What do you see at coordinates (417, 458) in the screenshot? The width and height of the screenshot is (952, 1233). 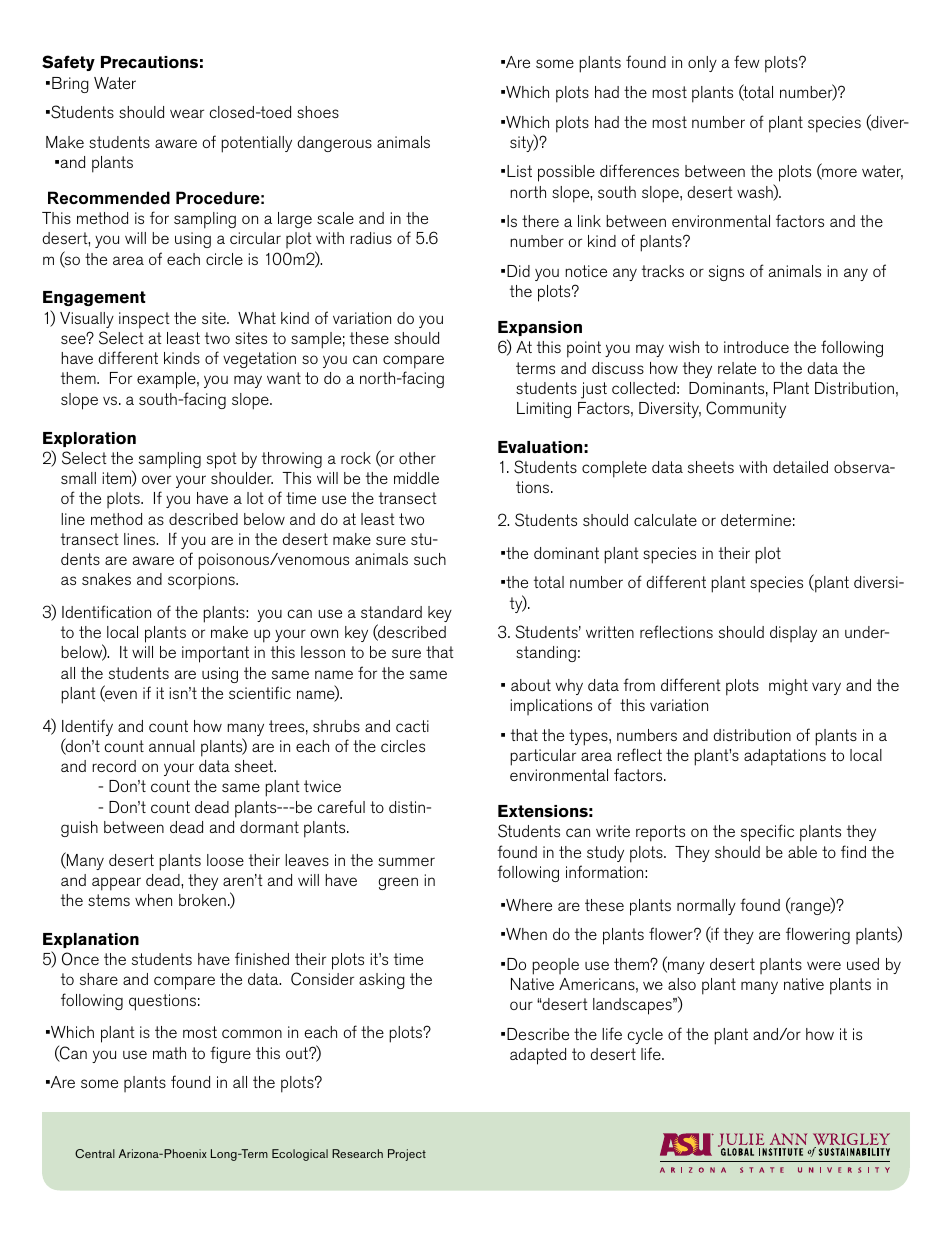 I see `other` at bounding box center [417, 458].
